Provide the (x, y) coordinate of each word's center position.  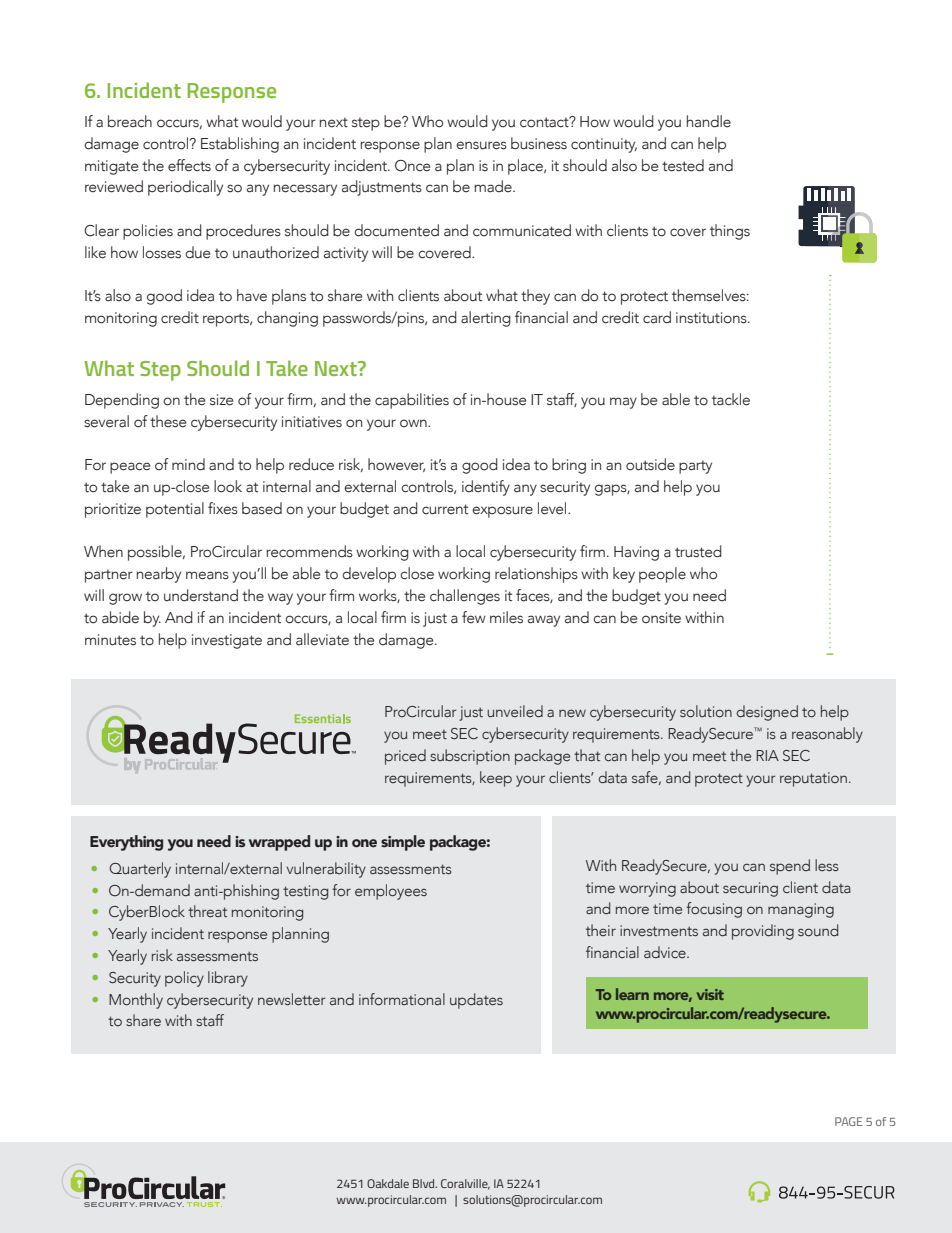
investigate (227, 641)
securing (750, 889)
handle (709, 121)
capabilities (412, 401)
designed (767, 713)
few (474, 617)
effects (189, 165)
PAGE (848, 1121)
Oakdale (388, 1183)
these (168, 421)
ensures (481, 145)
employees (391, 892)
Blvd (425, 1183)
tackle (731, 399)
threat (207, 911)
